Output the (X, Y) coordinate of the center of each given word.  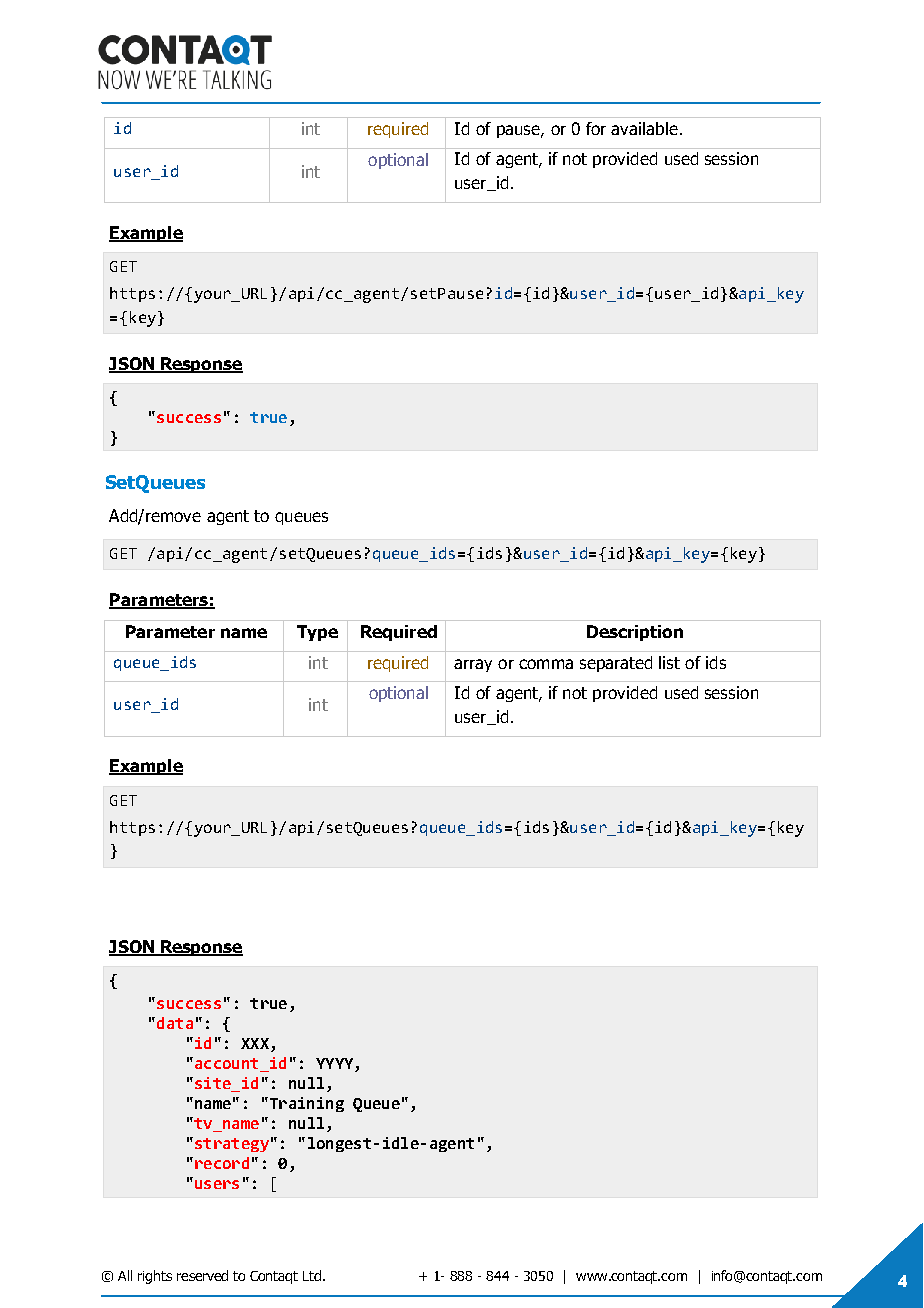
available (644, 128)
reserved (202, 1275)
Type (317, 633)
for (596, 128)
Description (635, 633)
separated (616, 664)
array (473, 665)
